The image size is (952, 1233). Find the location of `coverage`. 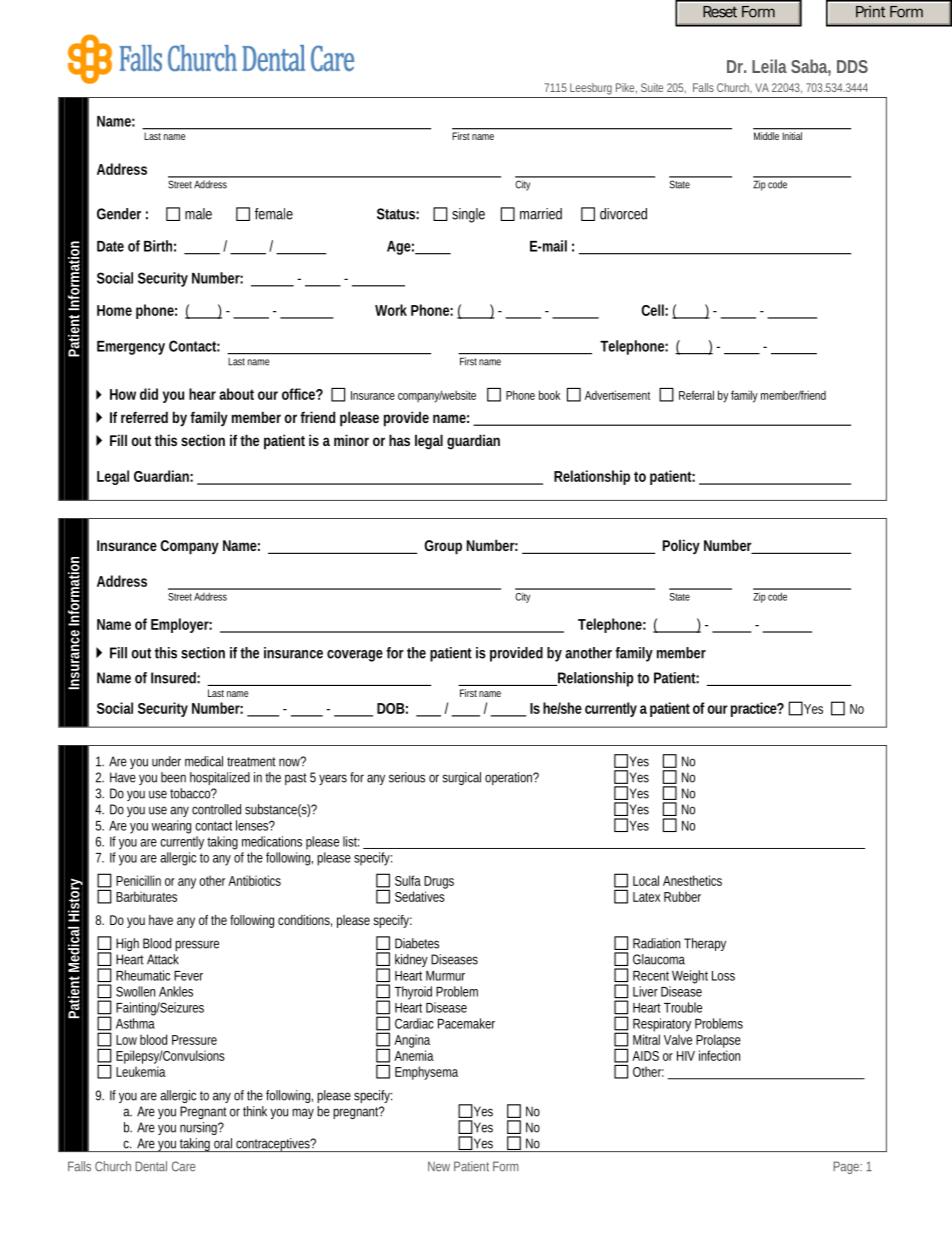

coverage is located at coordinates (355, 656).
